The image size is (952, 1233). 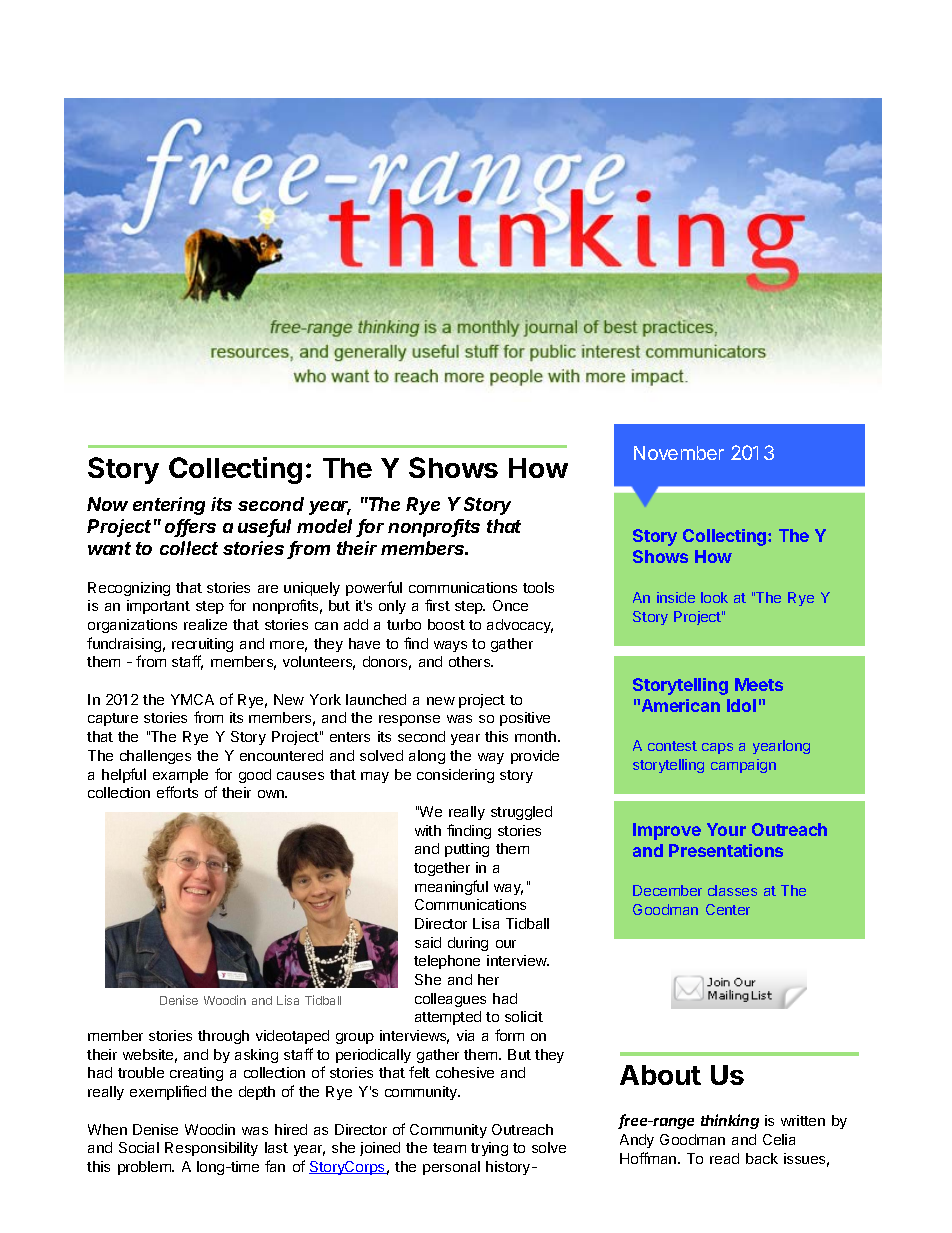 What do you see at coordinates (211, 1149) in the screenshot?
I see `Responsibility` at bounding box center [211, 1149].
